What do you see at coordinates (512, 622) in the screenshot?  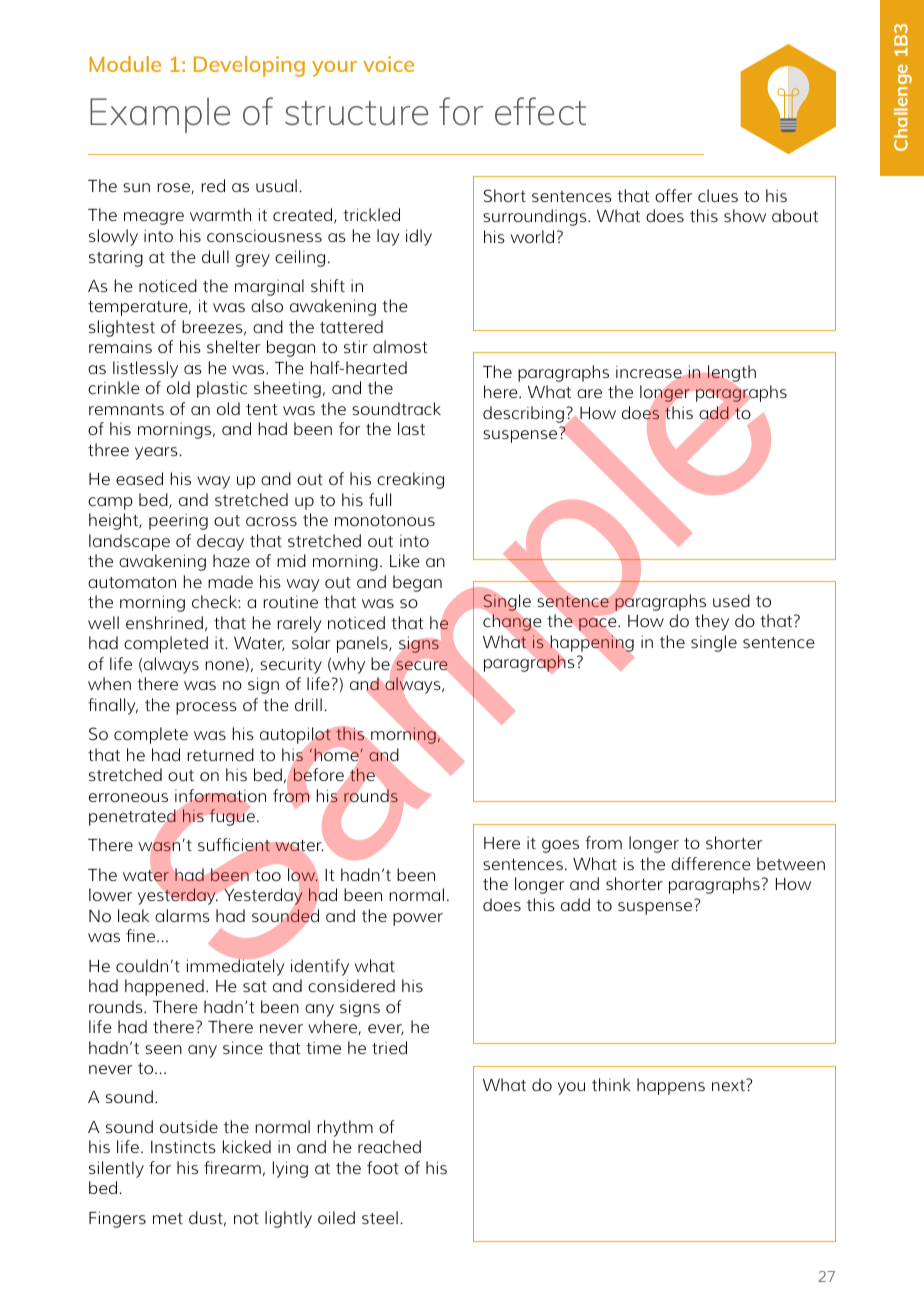 I see `change` at bounding box center [512, 622].
